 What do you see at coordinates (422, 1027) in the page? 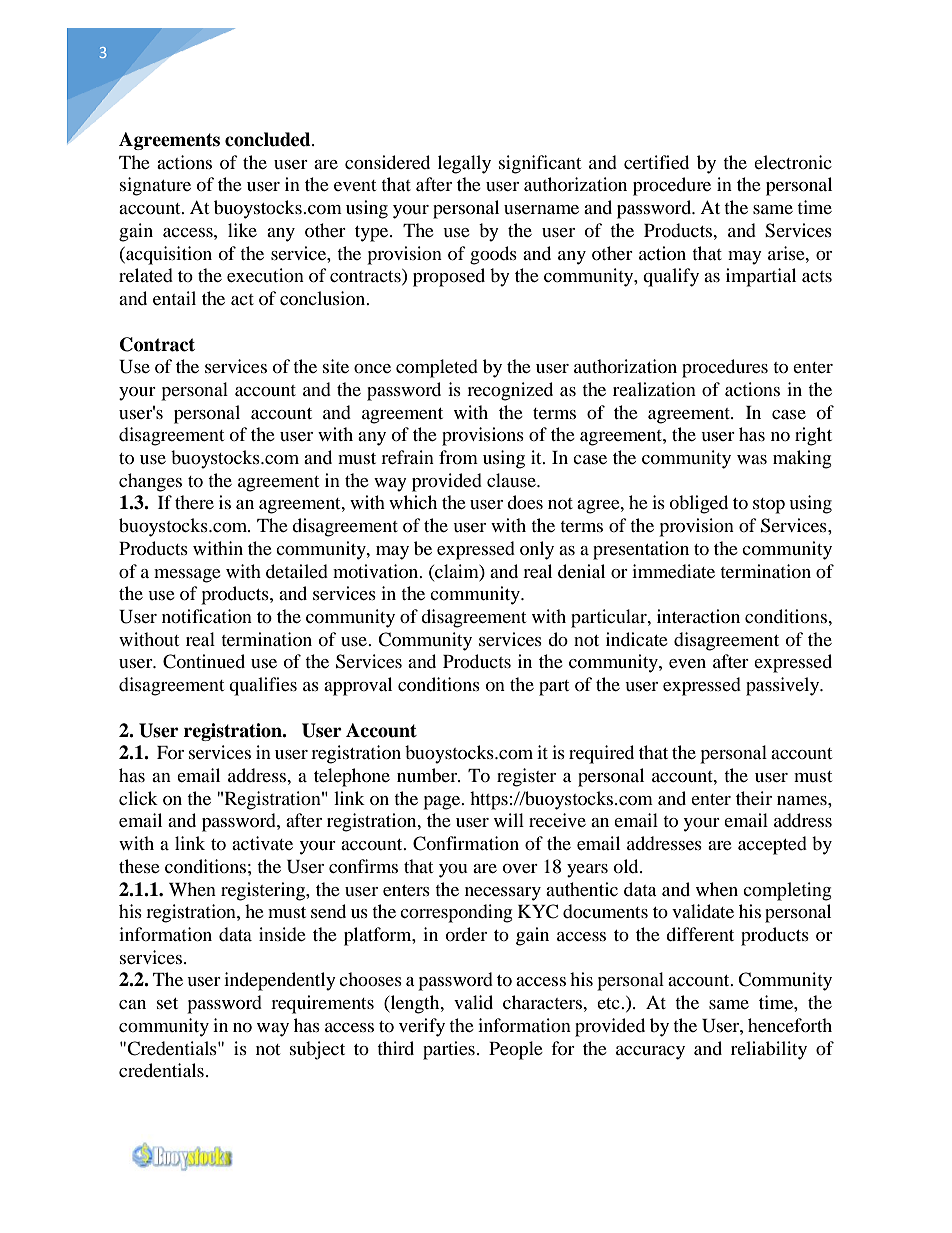
I see `verify` at bounding box center [422, 1027].
